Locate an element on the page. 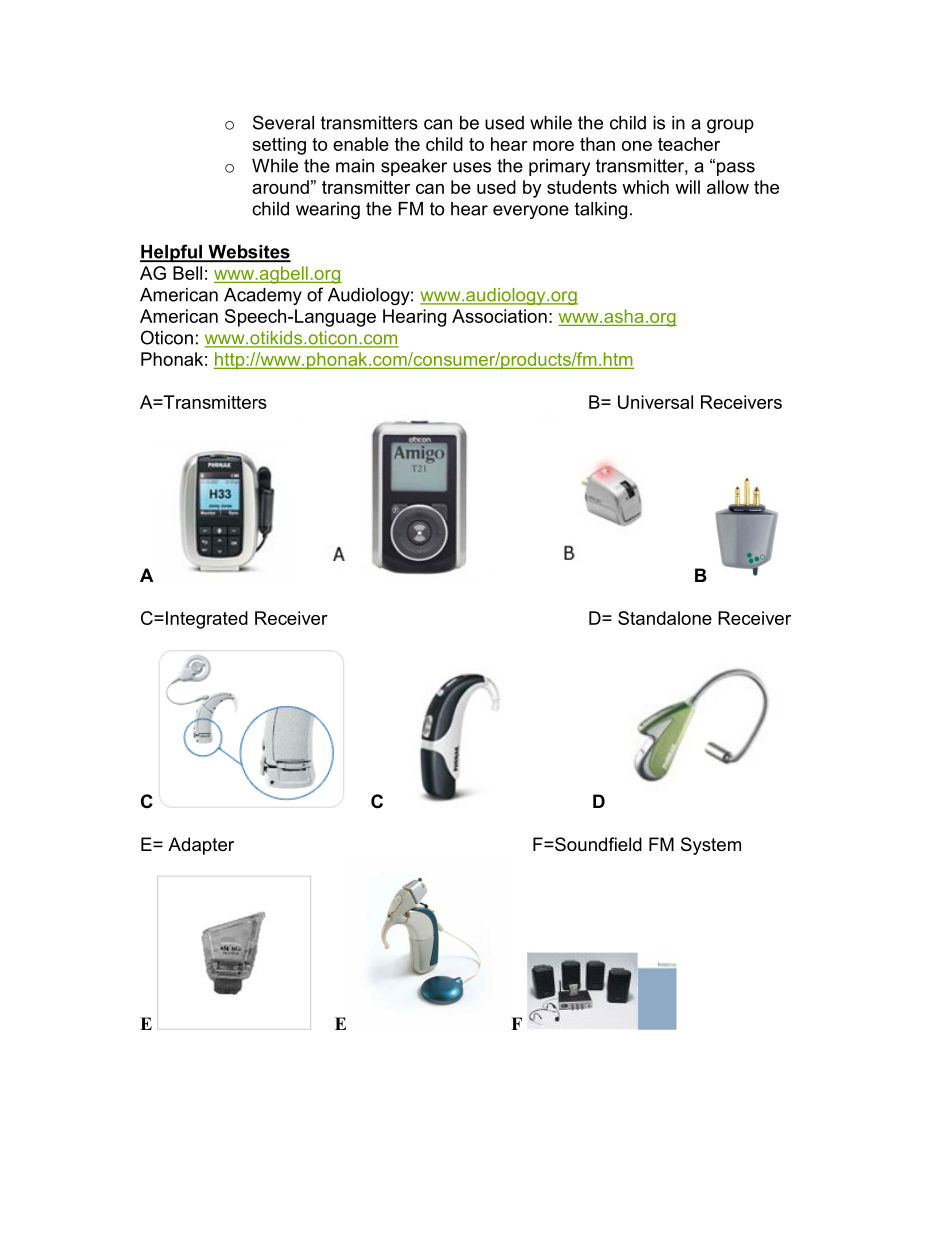  setting is located at coordinates (279, 146).
